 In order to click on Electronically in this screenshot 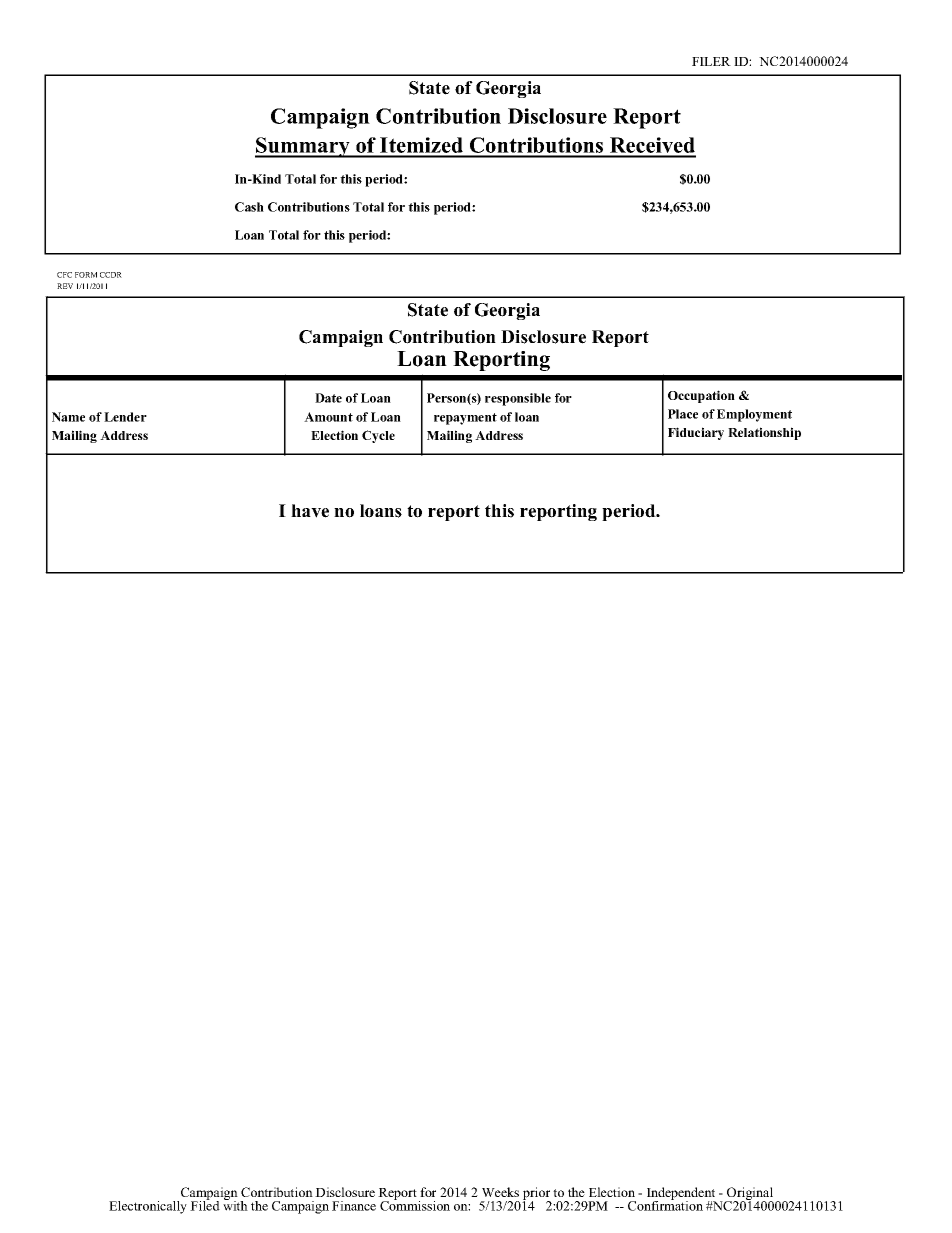, I will do `click(148, 1207)`.
